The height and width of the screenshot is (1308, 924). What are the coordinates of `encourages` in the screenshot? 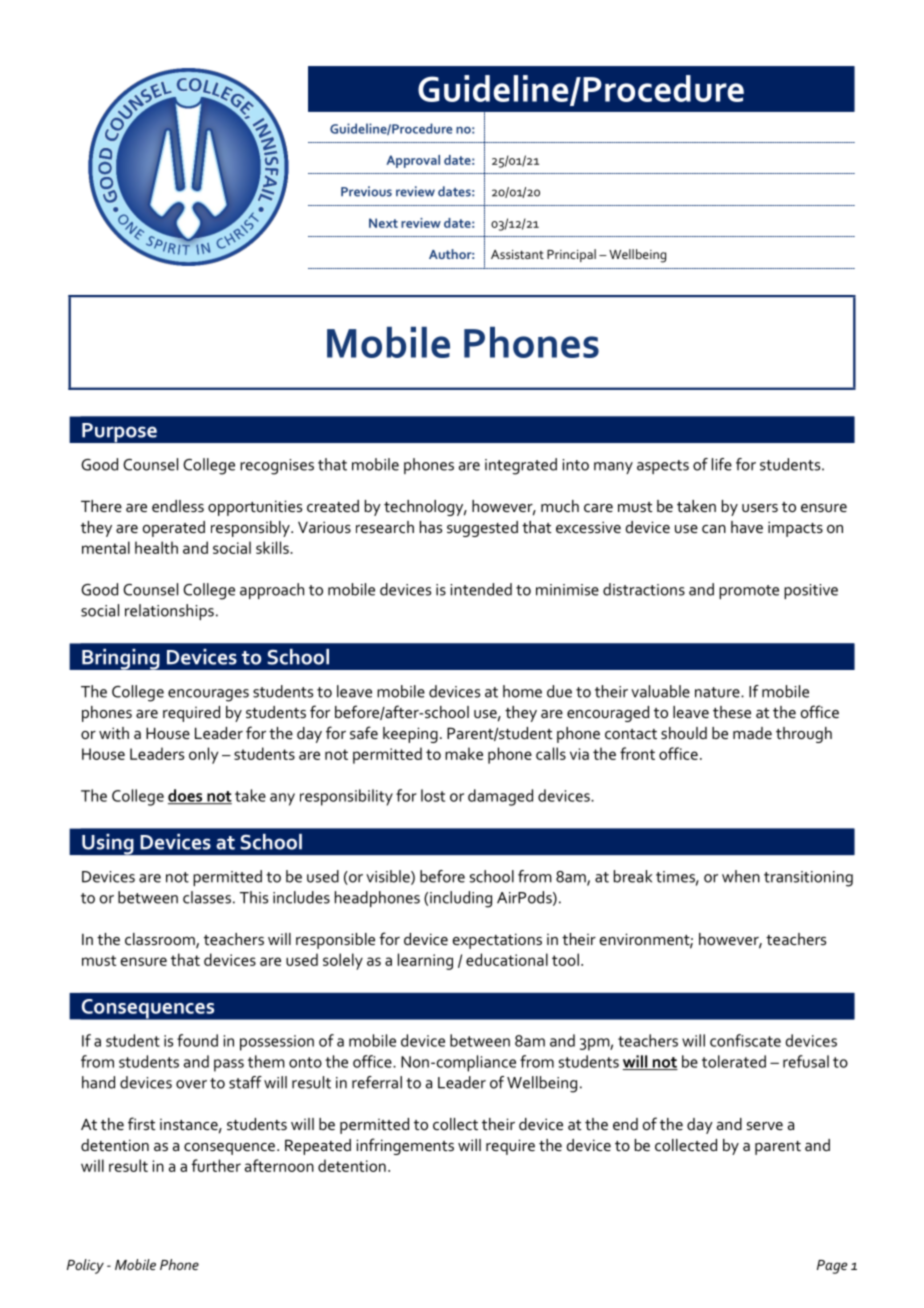 It's located at (208, 695).
